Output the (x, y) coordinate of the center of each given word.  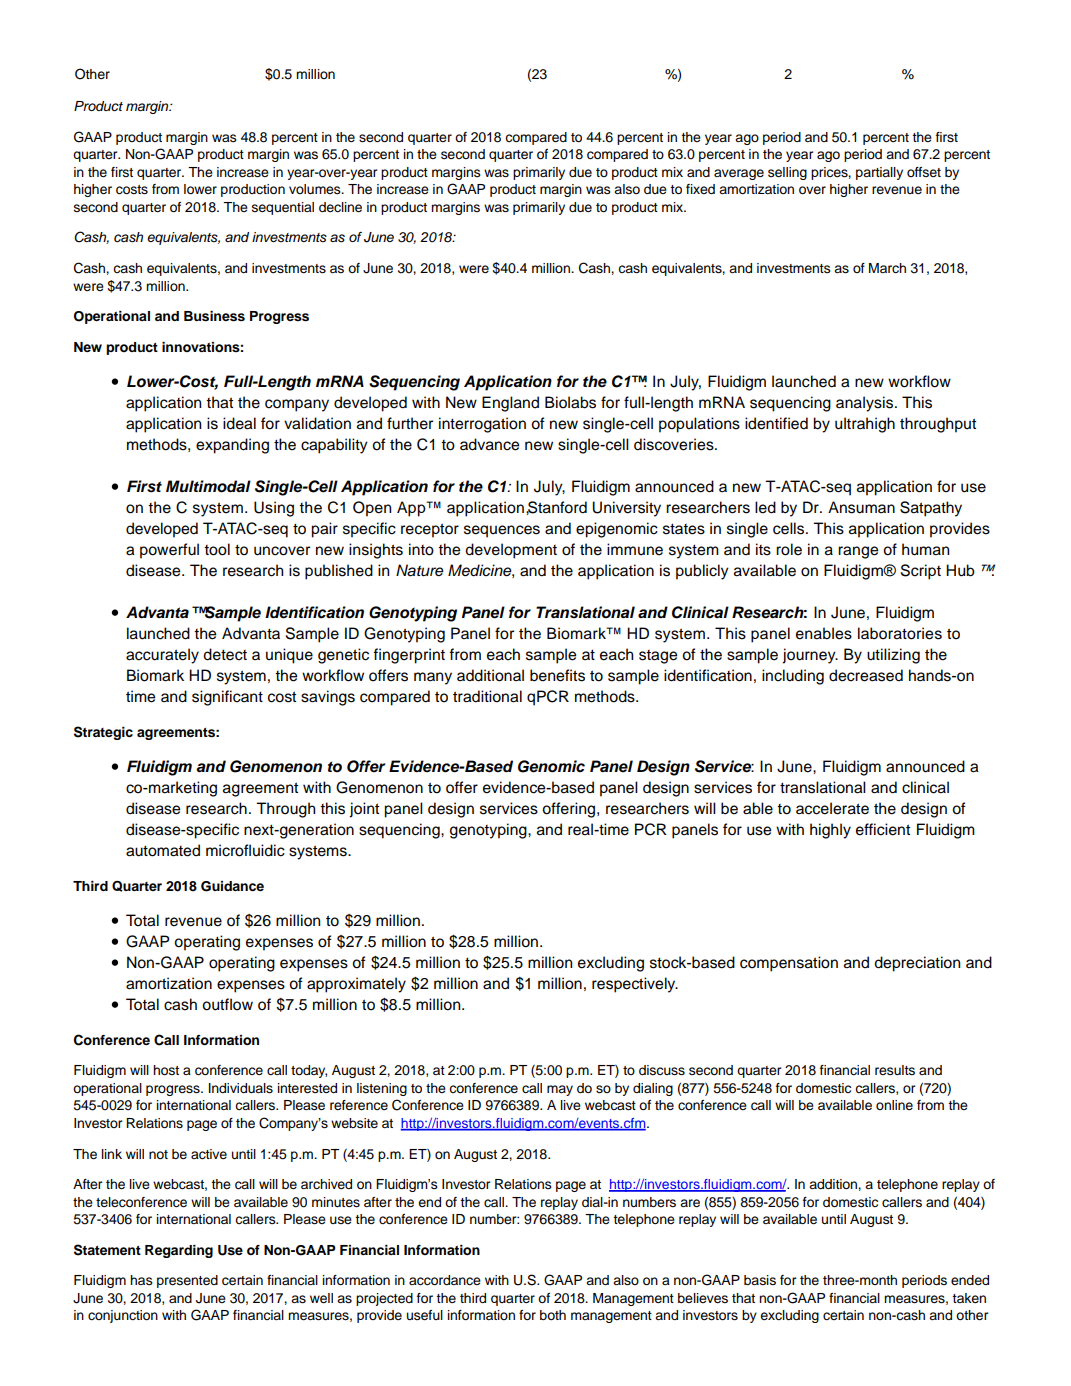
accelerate (832, 808)
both (553, 1315)
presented (187, 1281)
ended (970, 1280)
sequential (283, 208)
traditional (487, 696)
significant (227, 698)
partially (879, 173)
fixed (700, 189)
